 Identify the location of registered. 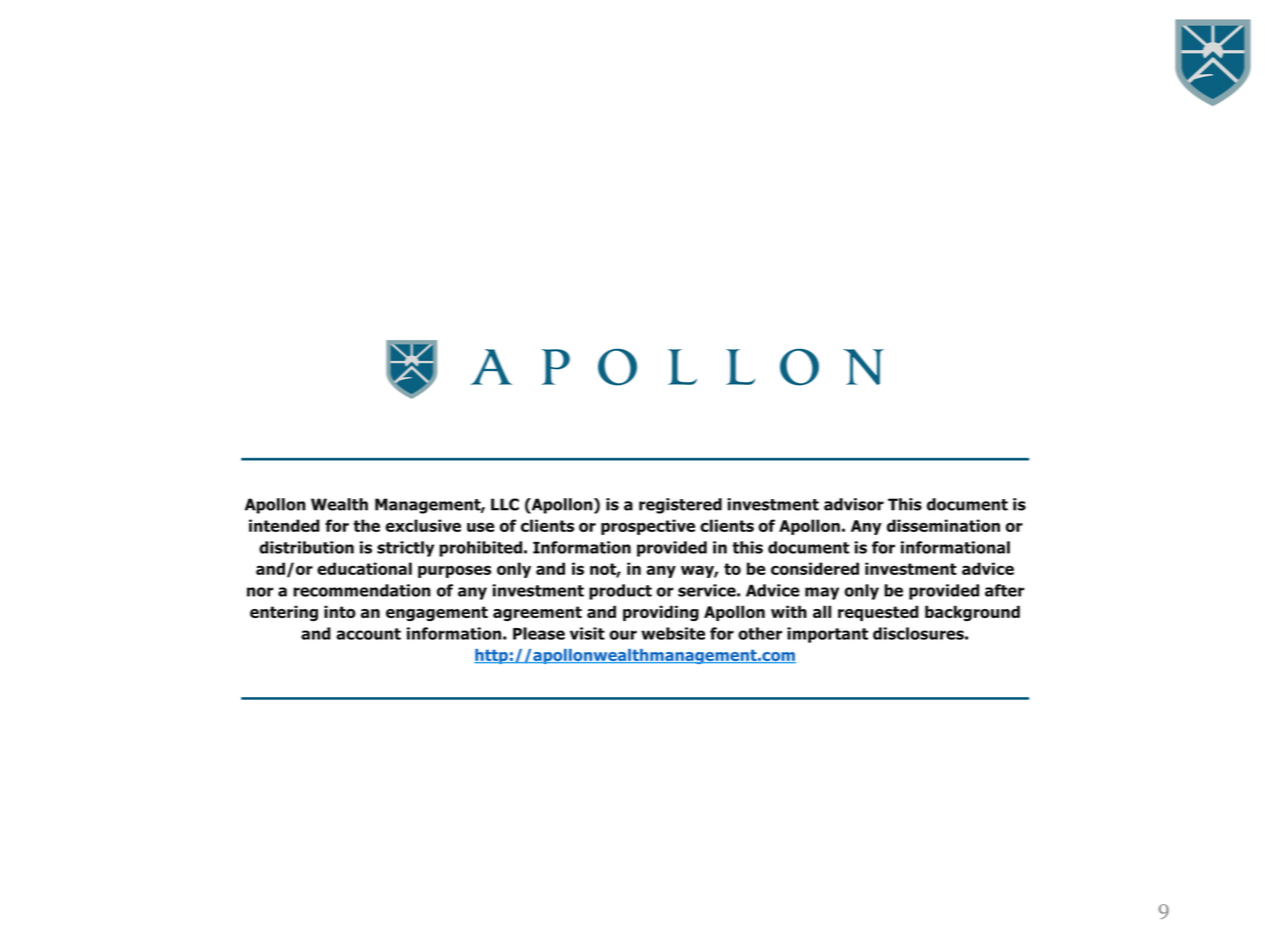
(680, 506).
